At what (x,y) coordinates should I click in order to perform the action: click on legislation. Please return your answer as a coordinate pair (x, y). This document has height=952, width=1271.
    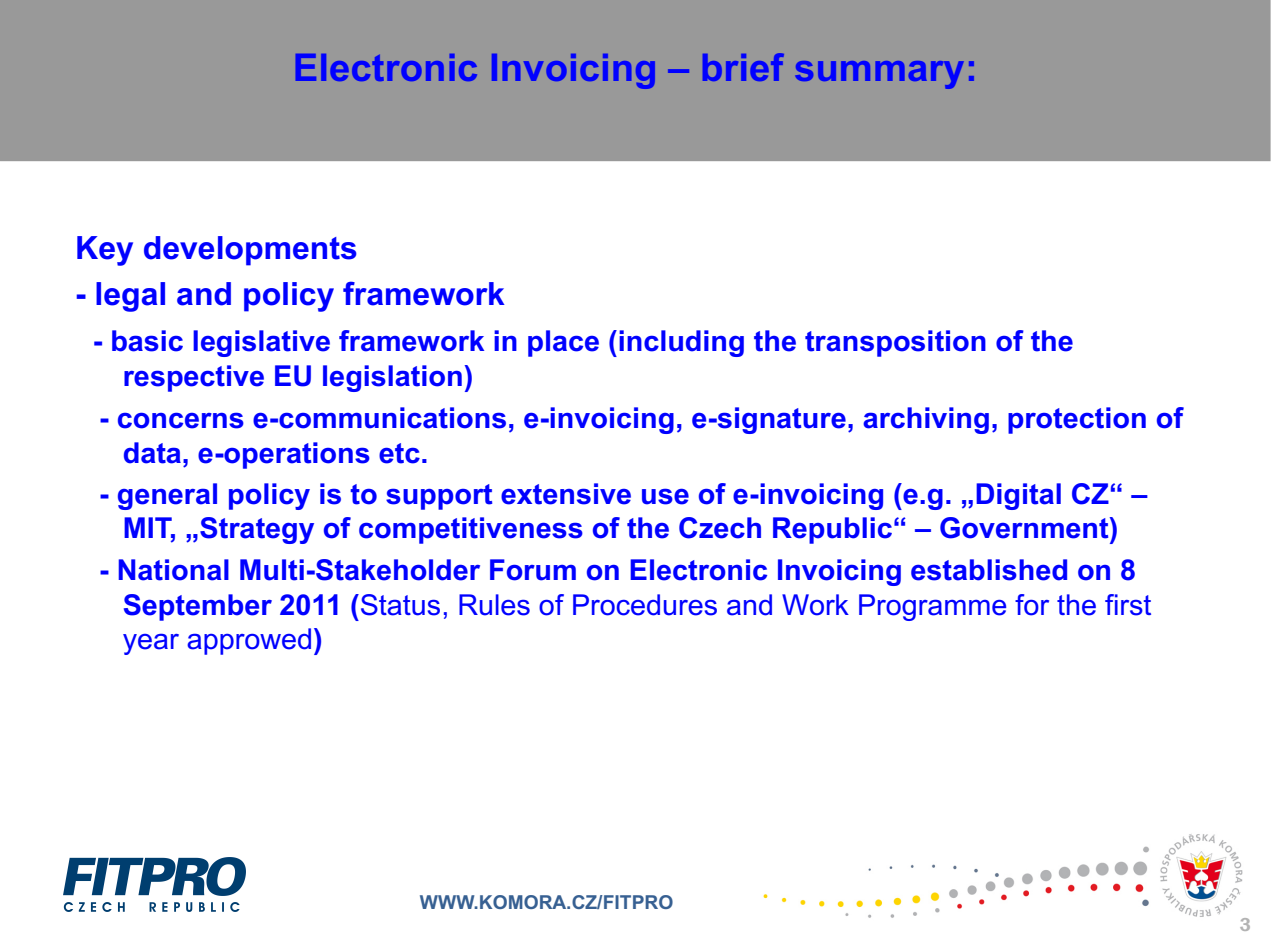
    Looking at the image, I should click on (392, 378).
